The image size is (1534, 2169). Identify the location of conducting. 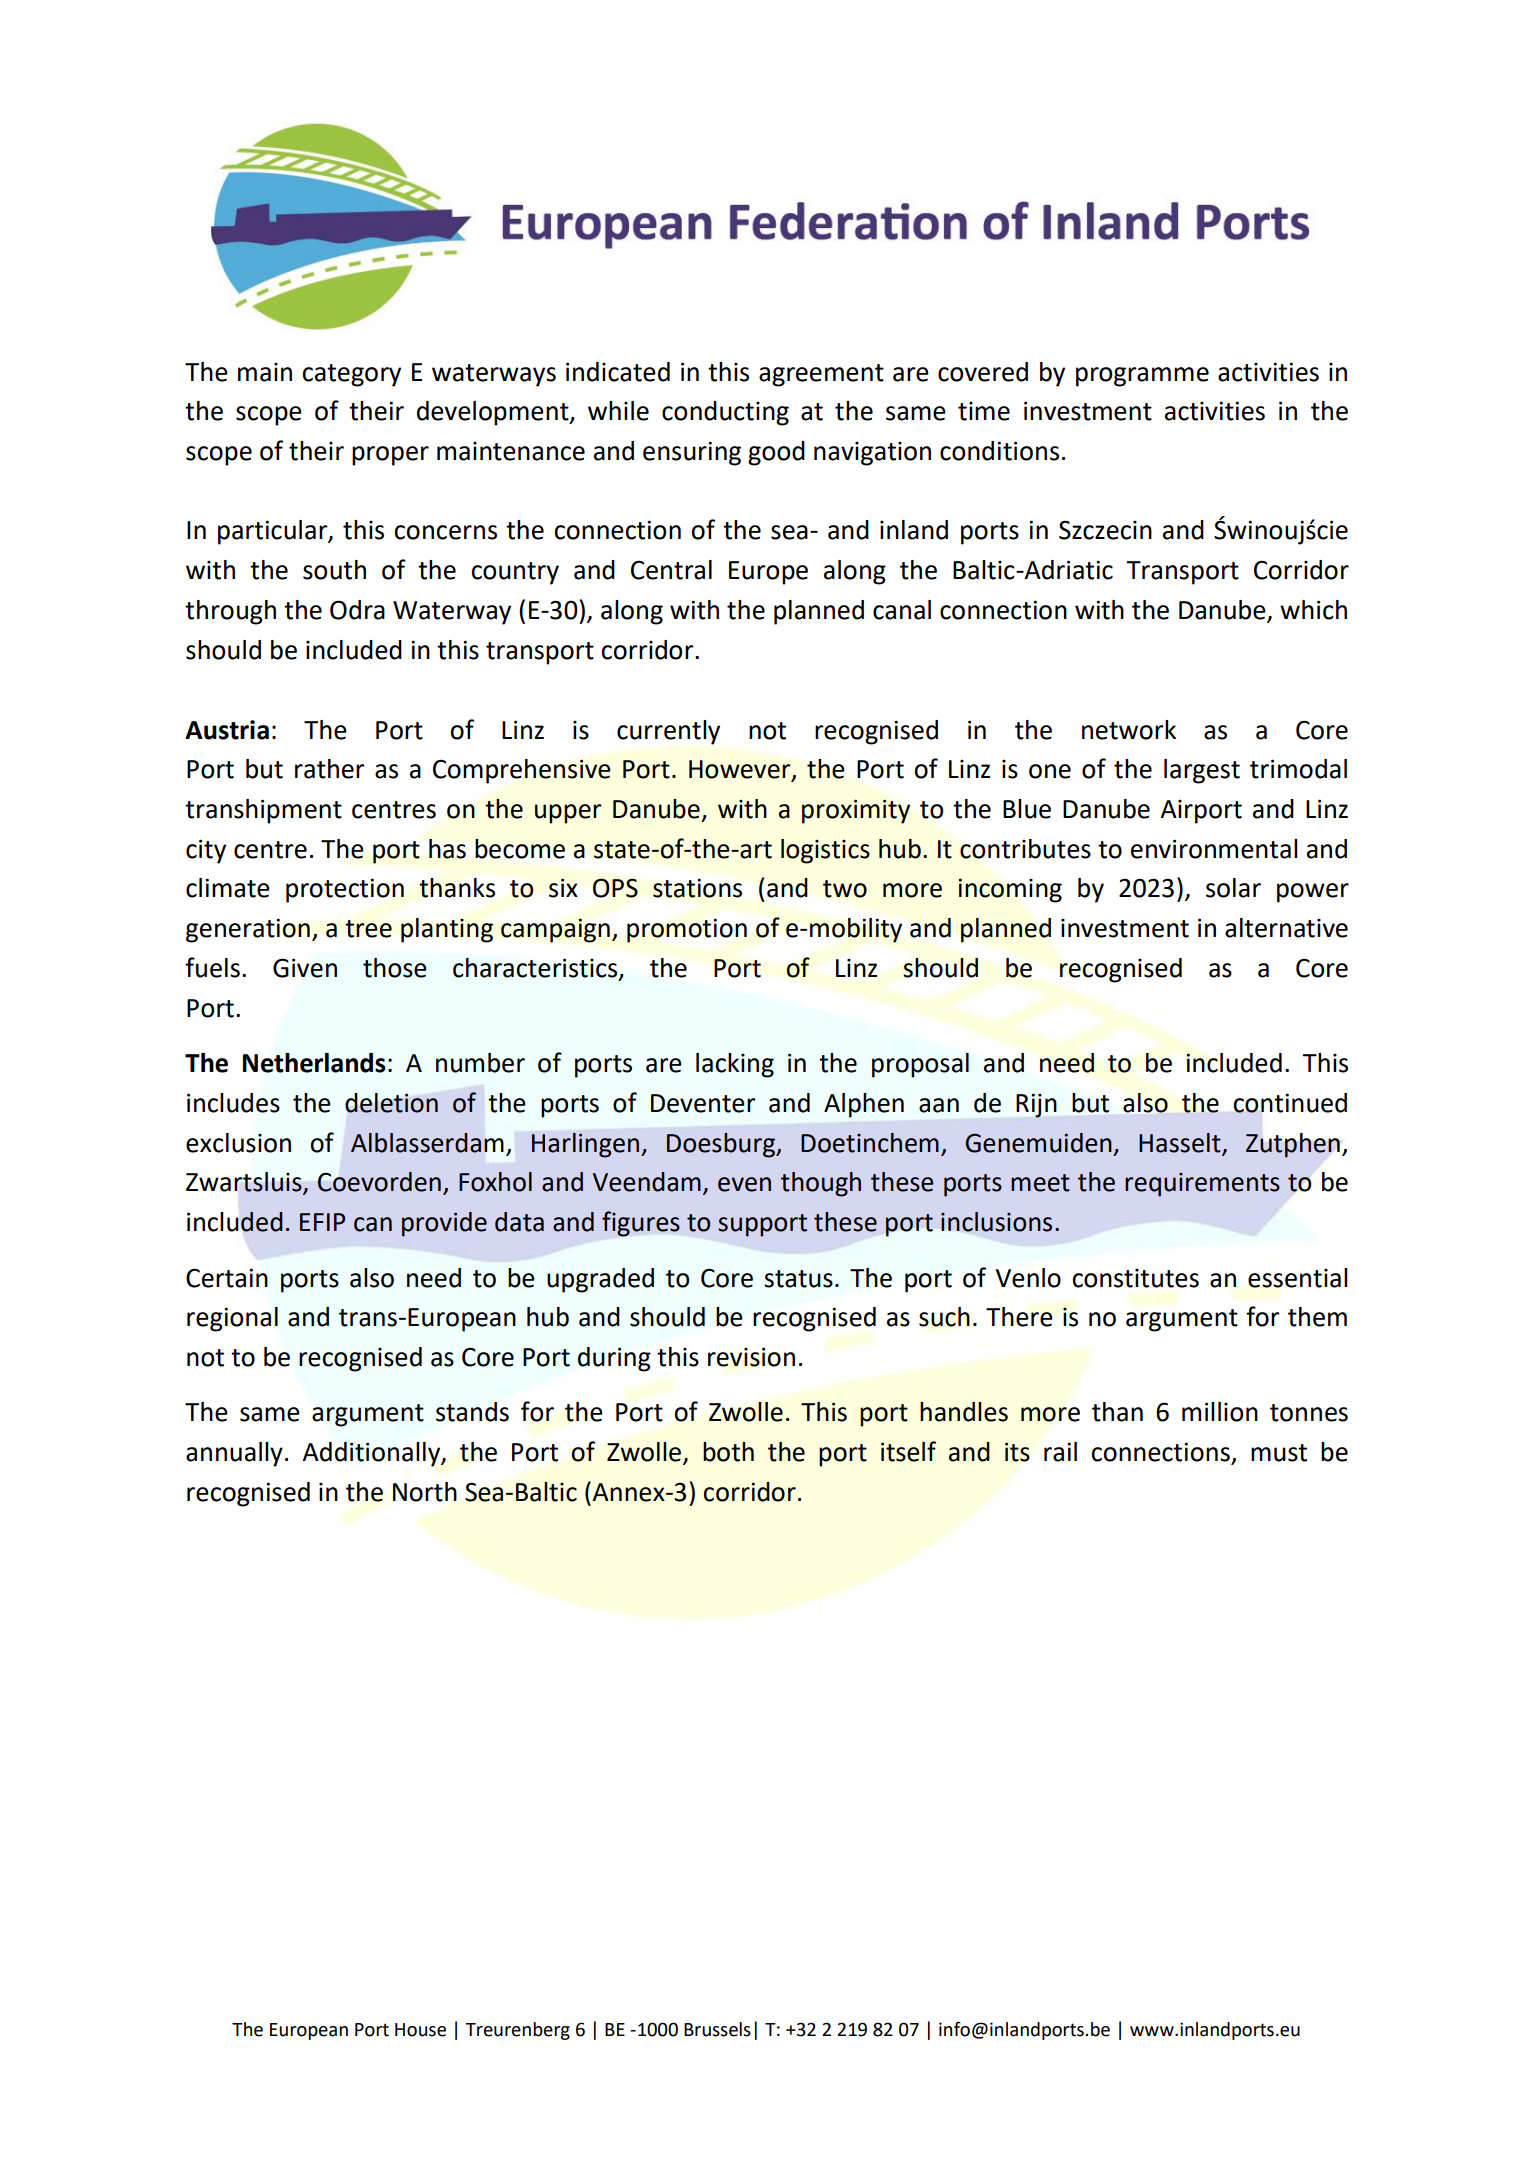
(725, 413).
